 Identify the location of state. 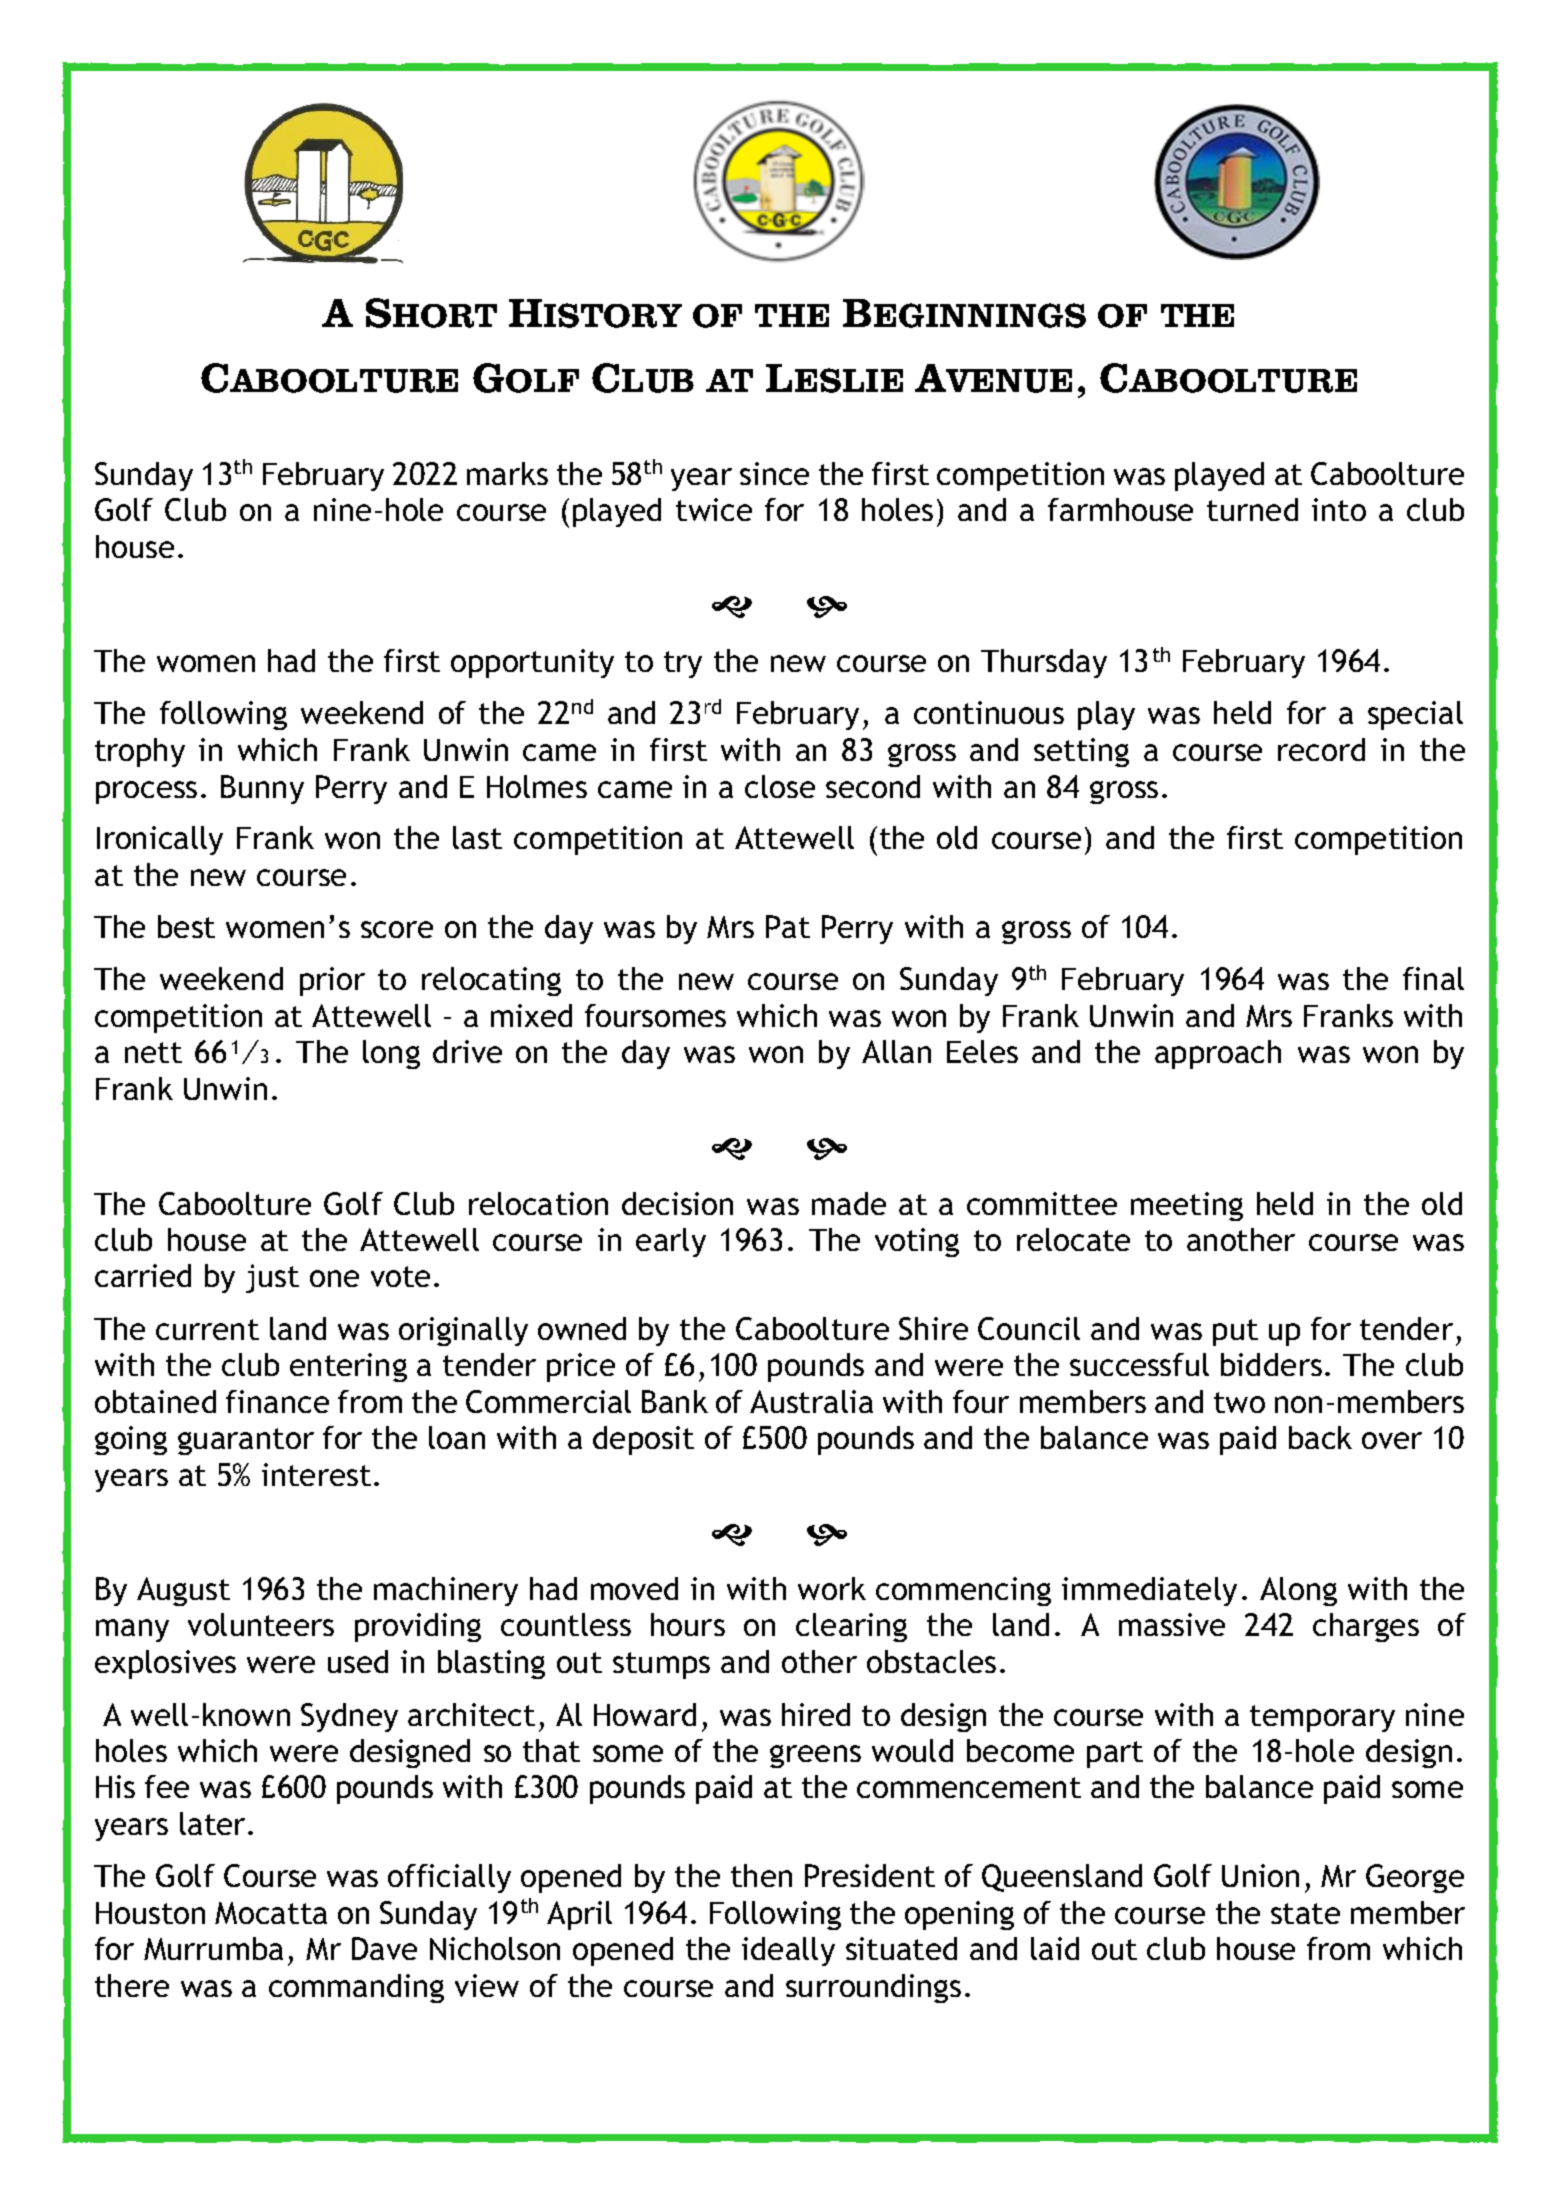
(1305, 1913).
